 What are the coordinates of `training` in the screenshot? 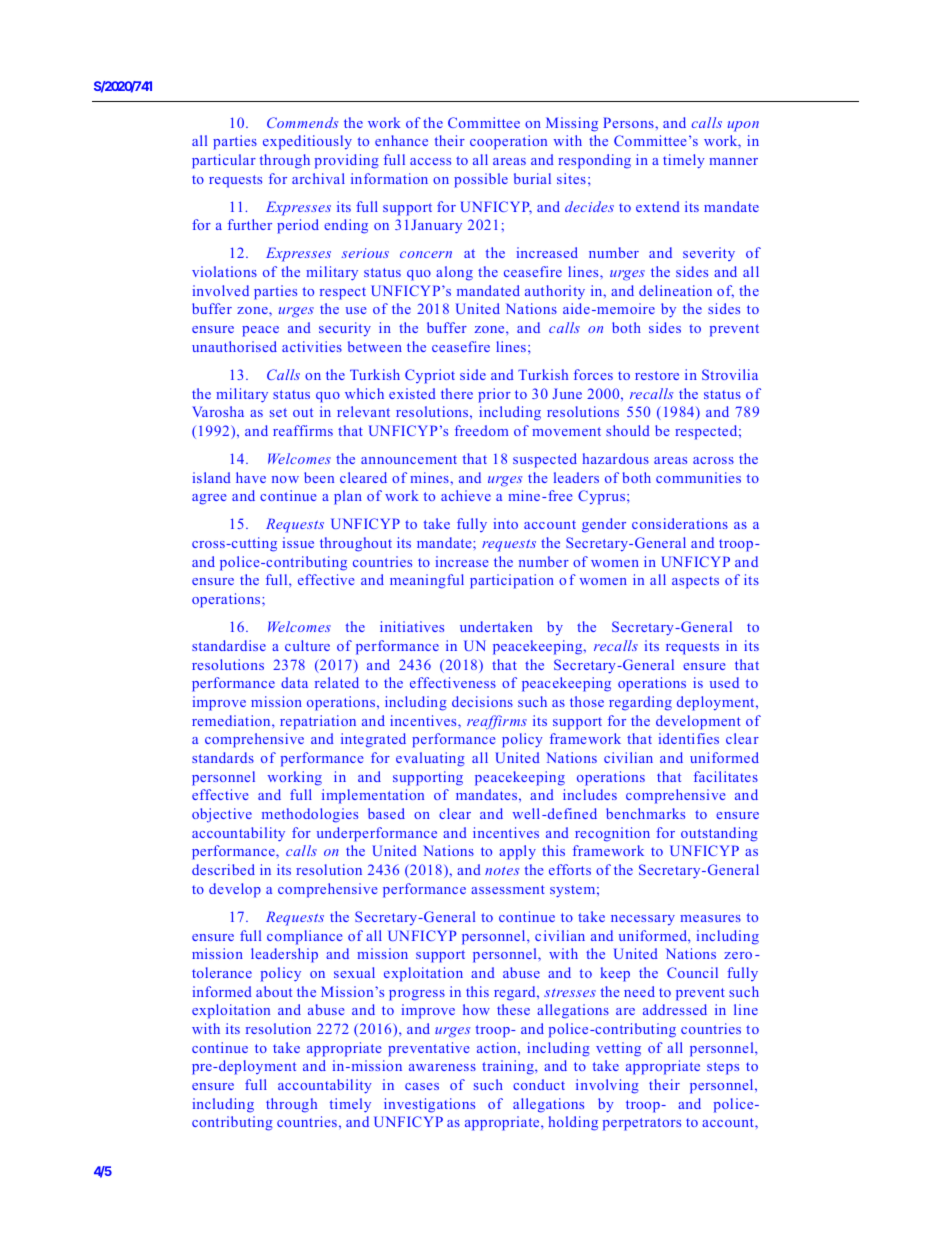 It's located at (509, 1067).
